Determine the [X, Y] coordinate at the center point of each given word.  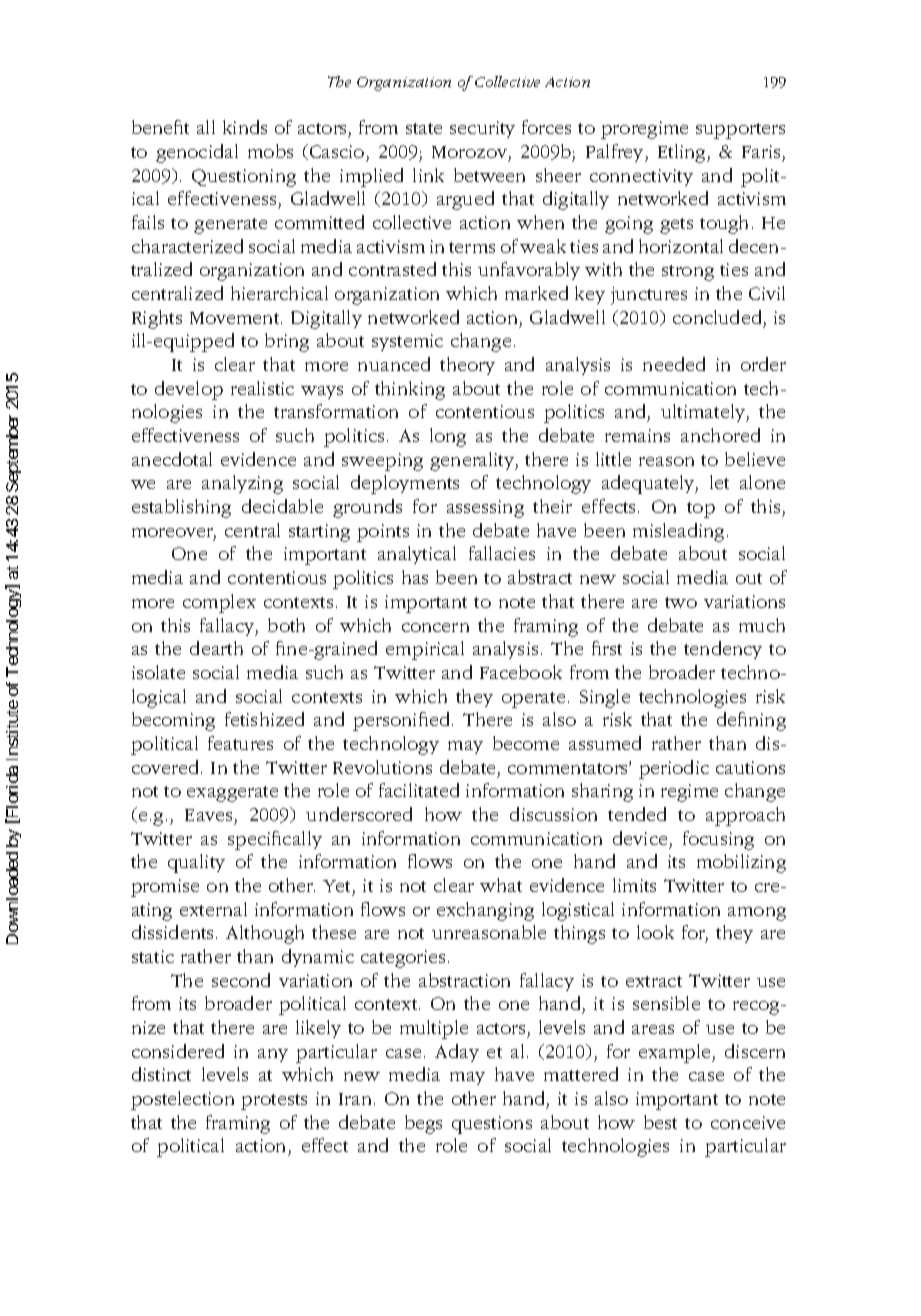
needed [674, 364]
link [428, 175]
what [501, 885]
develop [189, 390]
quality [196, 863]
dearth [216, 648]
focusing [718, 840]
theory [467, 366]
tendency [723, 650]
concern [435, 627]
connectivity [641, 177]
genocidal [197, 153]
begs [423, 1124]
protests [274, 1102]
